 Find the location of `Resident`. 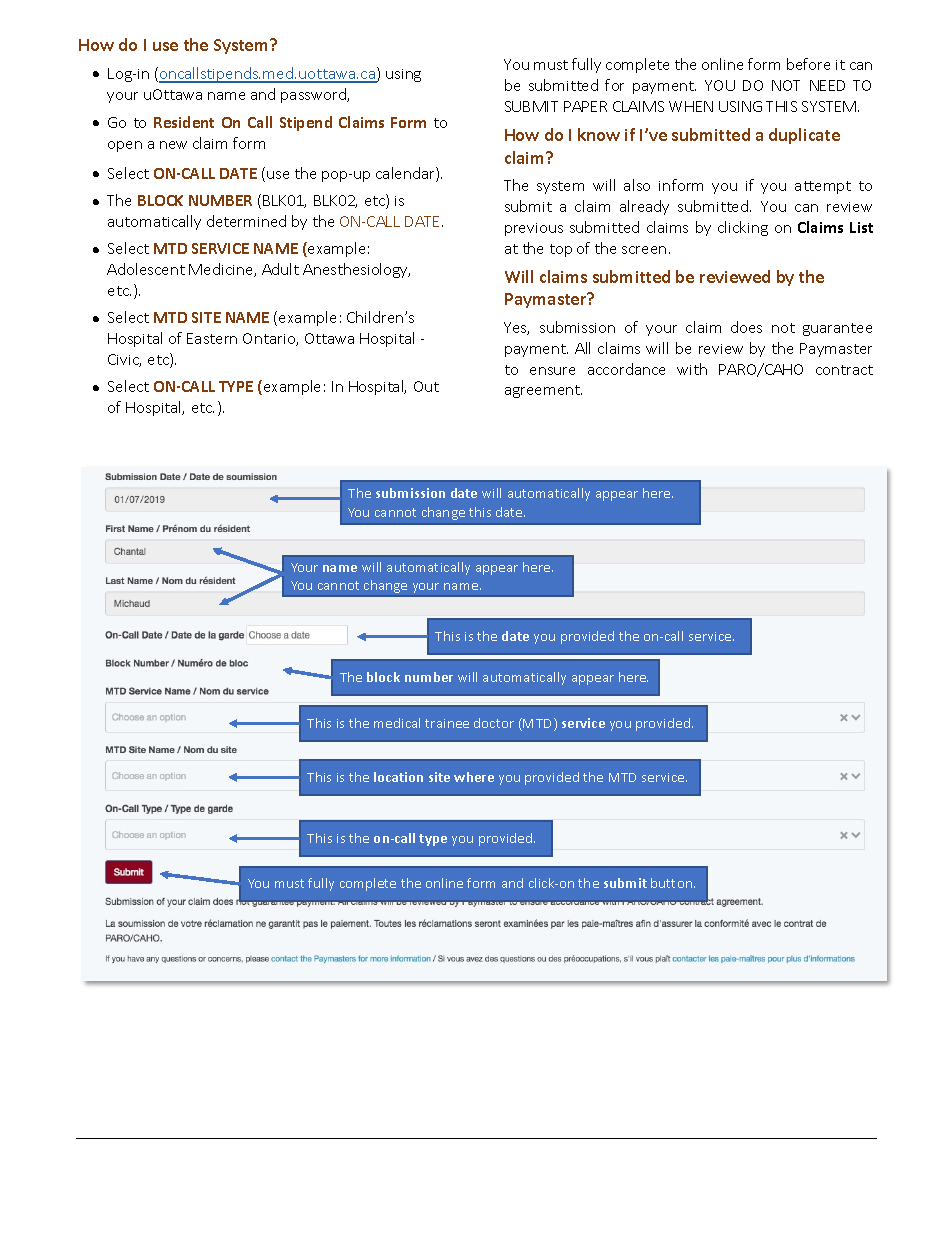

Resident is located at coordinates (184, 122).
